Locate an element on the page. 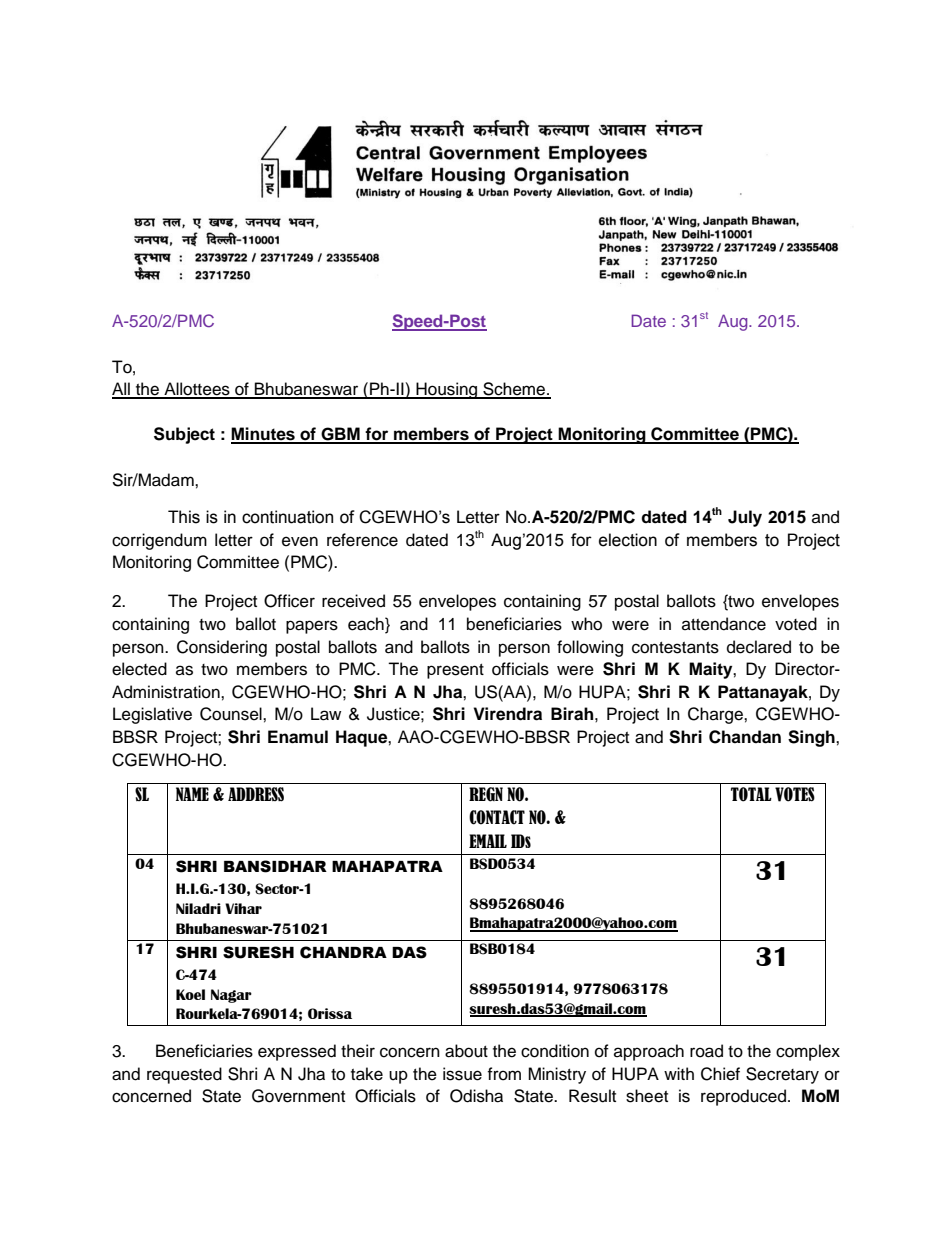  NAME is located at coordinates (192, 794).
